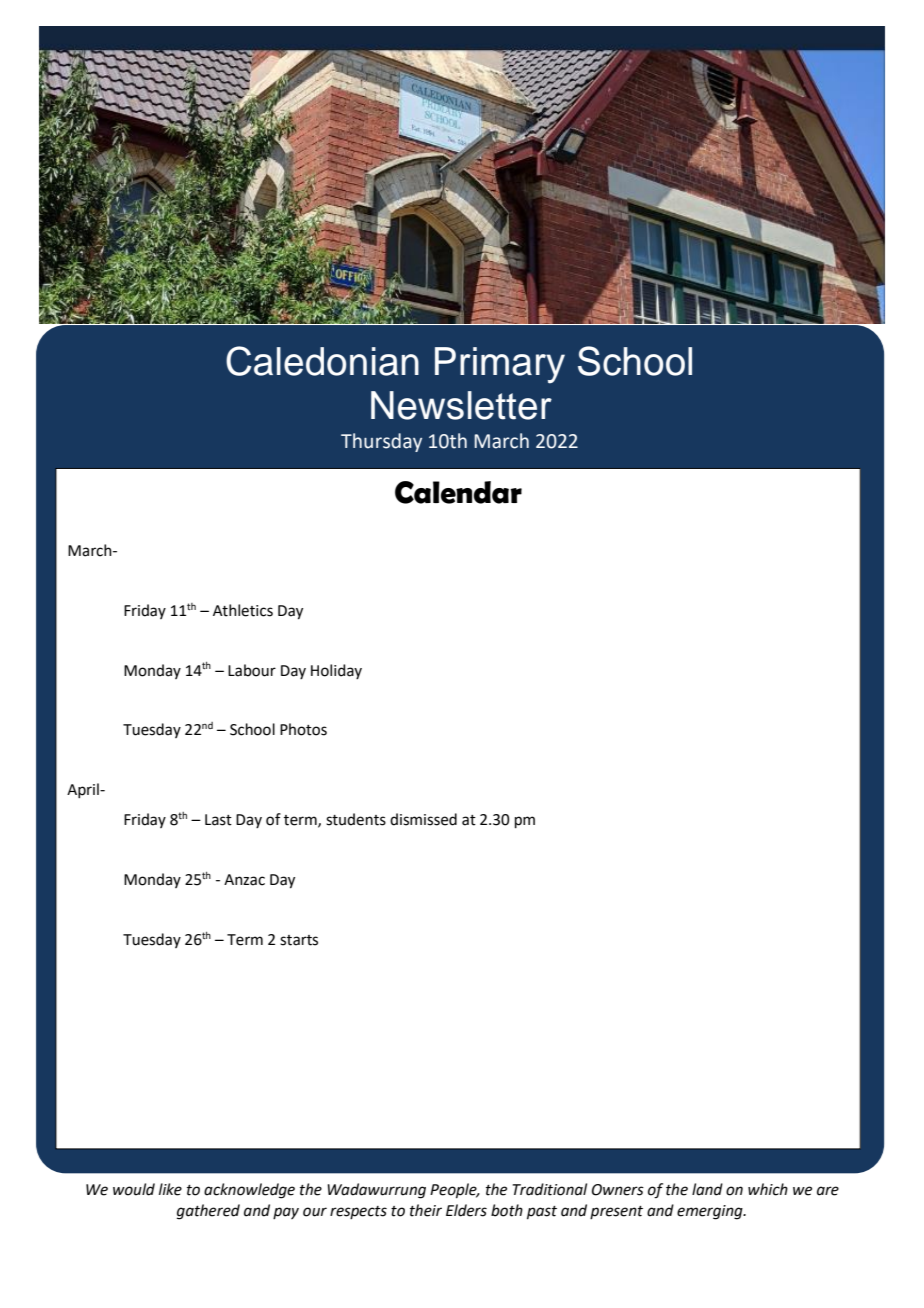 Image resolution: width=924 pixels, height=1308 pixels. What do you see at coordinates (461, 405) in the image?
I see `Newsletter` at bounding box center [461, 405].
